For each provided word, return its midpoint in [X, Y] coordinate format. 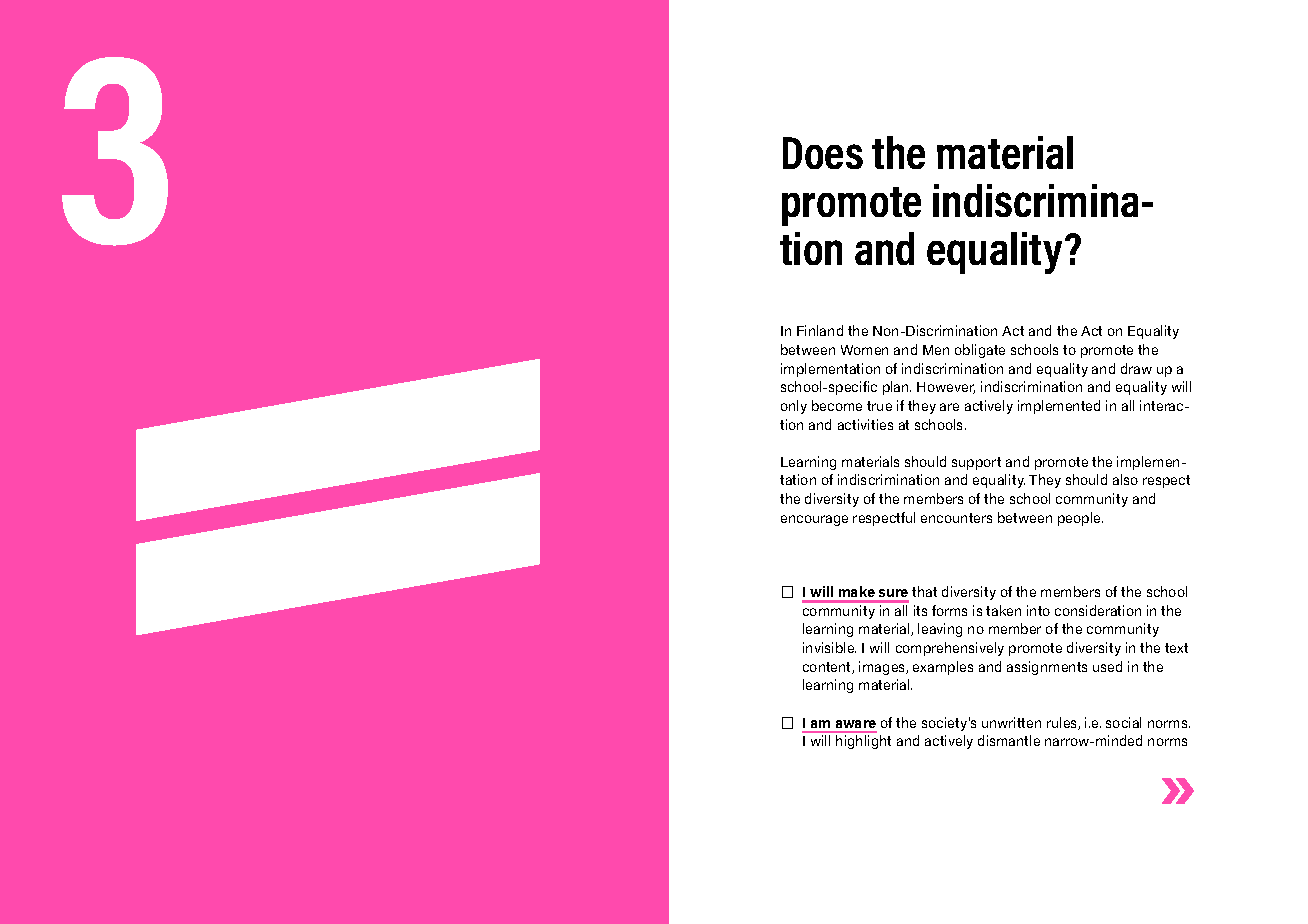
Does [823, 153]
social [1123, 722]
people [1080, 519]
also [1125, 479]
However [946, 388]
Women [864, 350]
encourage [814, 520]
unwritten [1011, 722]
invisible [829, 647]
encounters [956, 518]
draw [1136, 368]
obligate [980, 351]
